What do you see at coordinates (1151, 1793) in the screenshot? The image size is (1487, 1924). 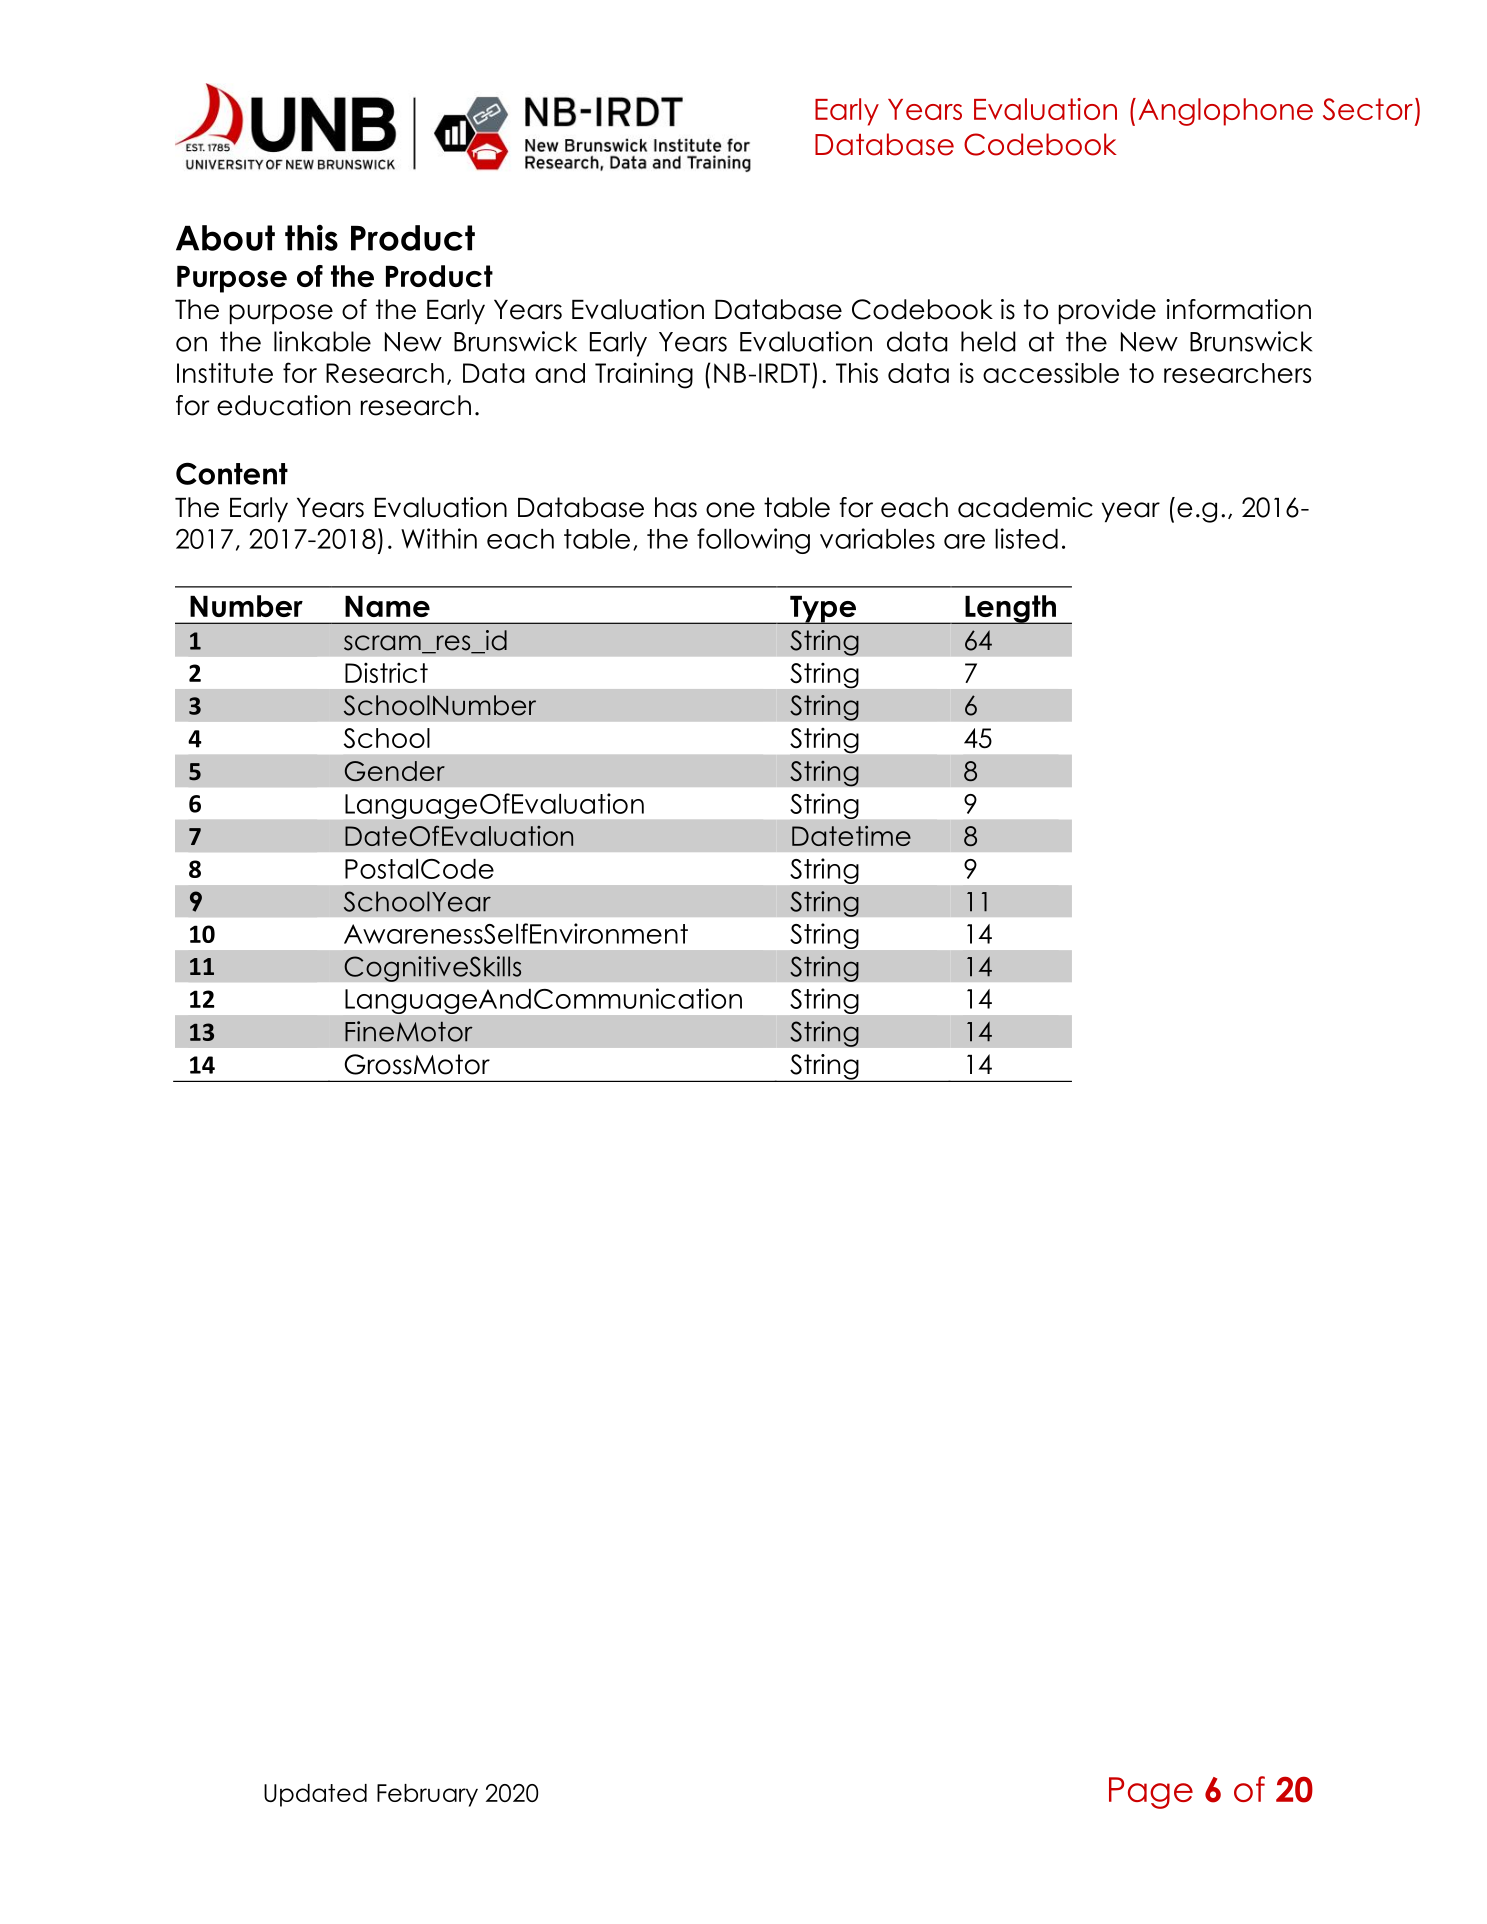 I see `Page` at bounding box center [1151, 1793].
